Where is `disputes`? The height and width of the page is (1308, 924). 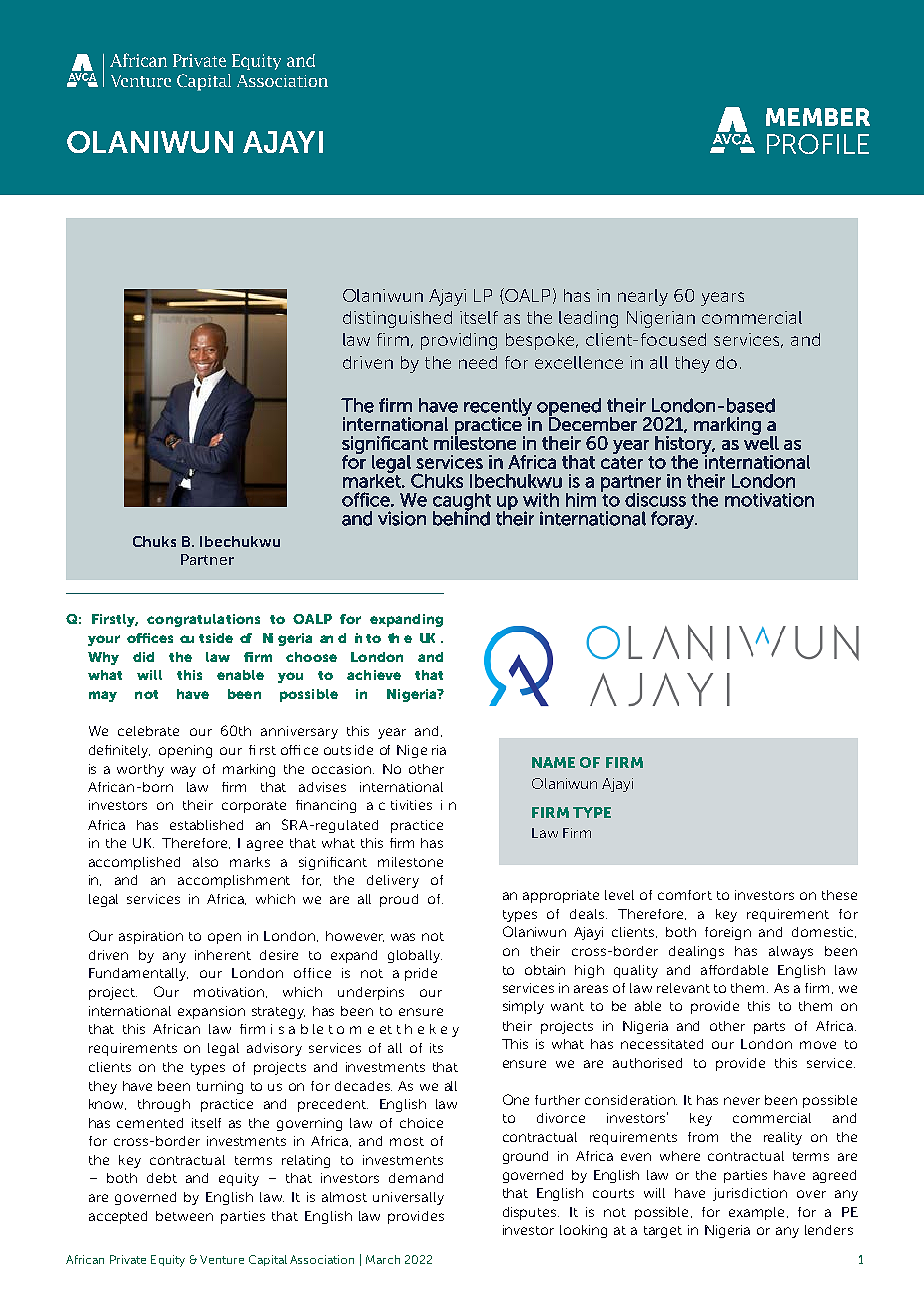
disputes is located at coordinates (531, 1213).
